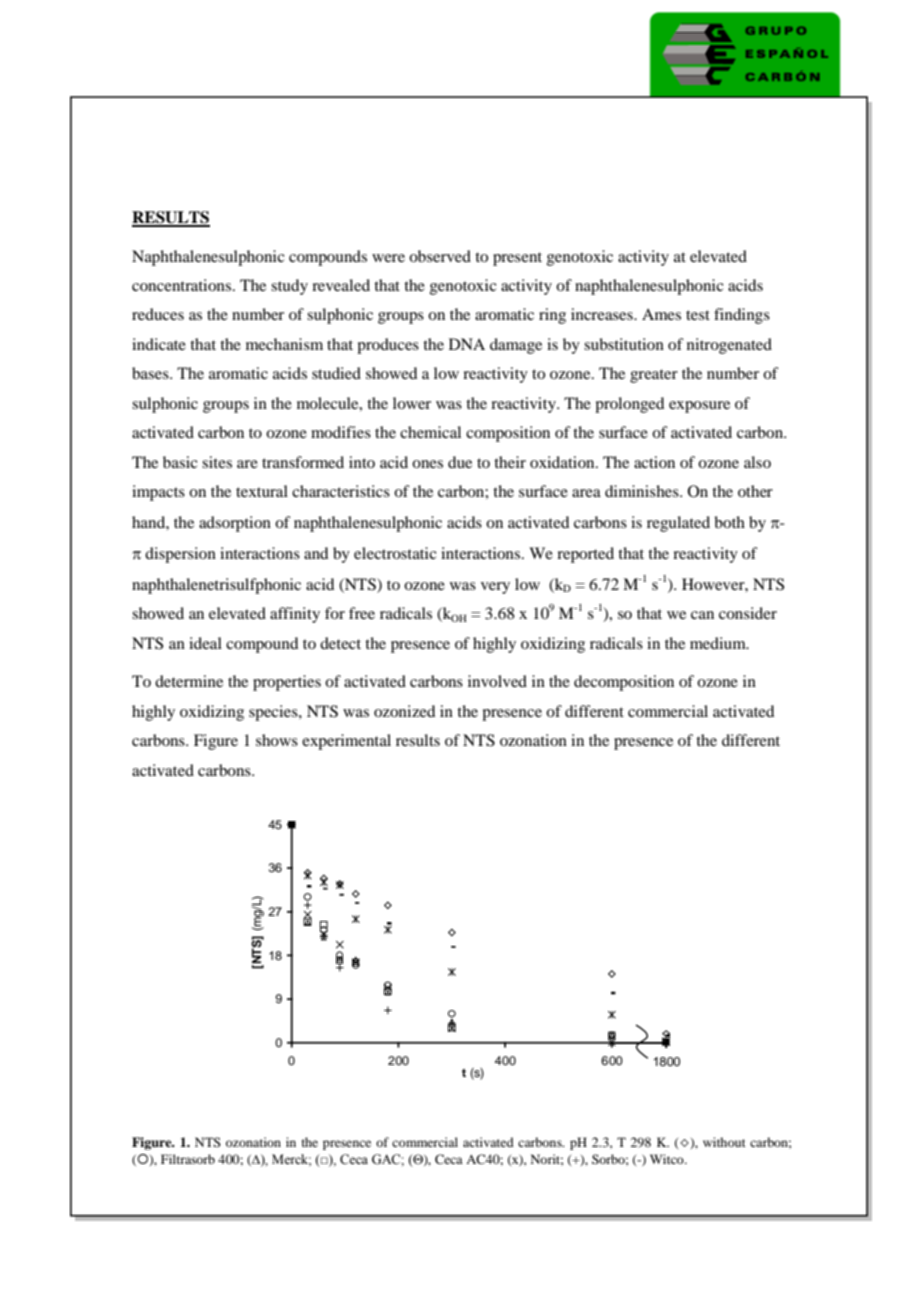 The width and height of the screenshot is (924, 1308). Describe the element at coordinates (460, 462) in the screenshot. I see `due` at that location.
